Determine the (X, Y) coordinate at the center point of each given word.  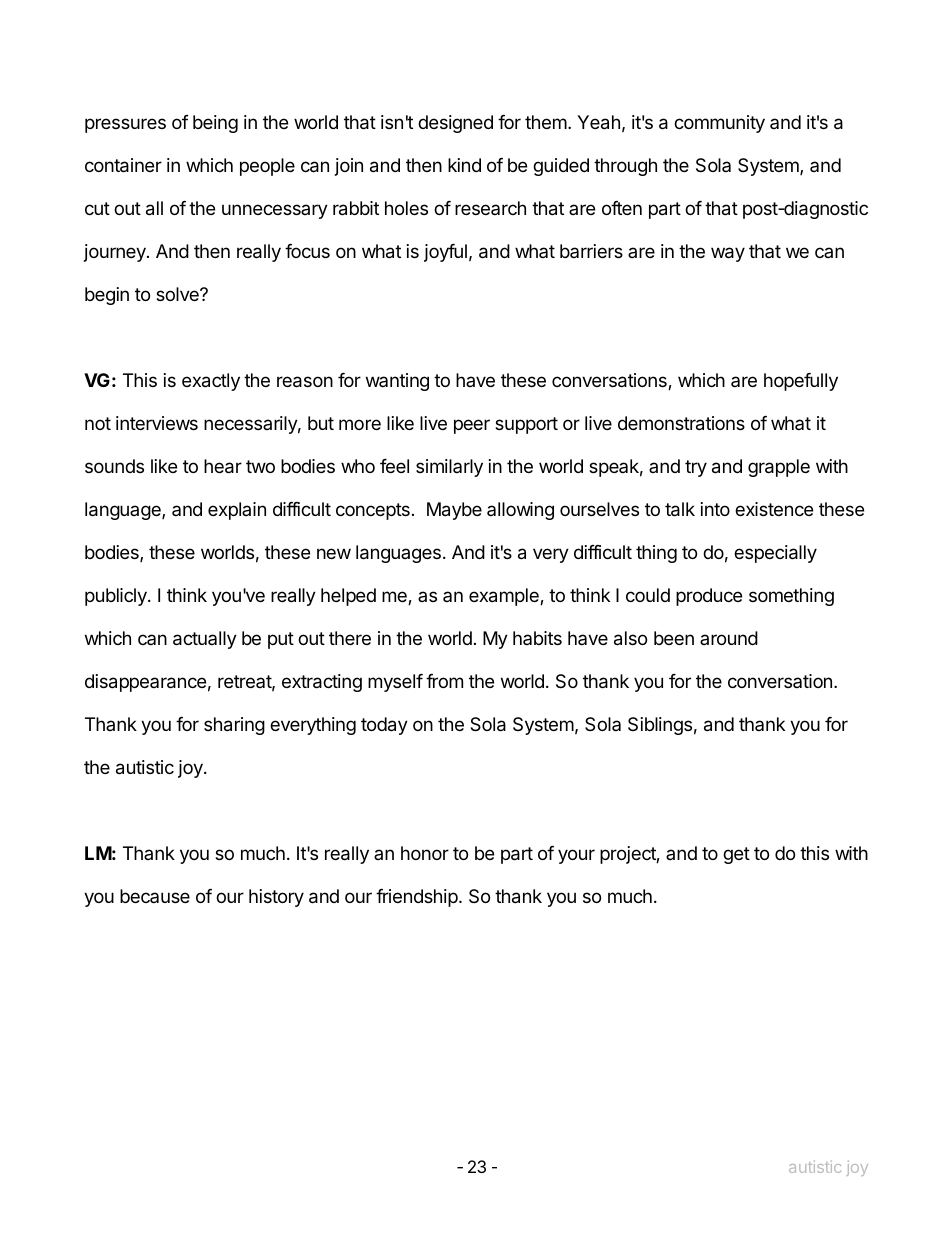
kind (464, 165)
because (155, 896)
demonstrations (681, 423)
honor (425, 853)
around (729, 638)
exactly (211, 382)
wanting (397, 382)
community (719, 124)
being (215, 124)
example (505, 597)
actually (205, 640)
